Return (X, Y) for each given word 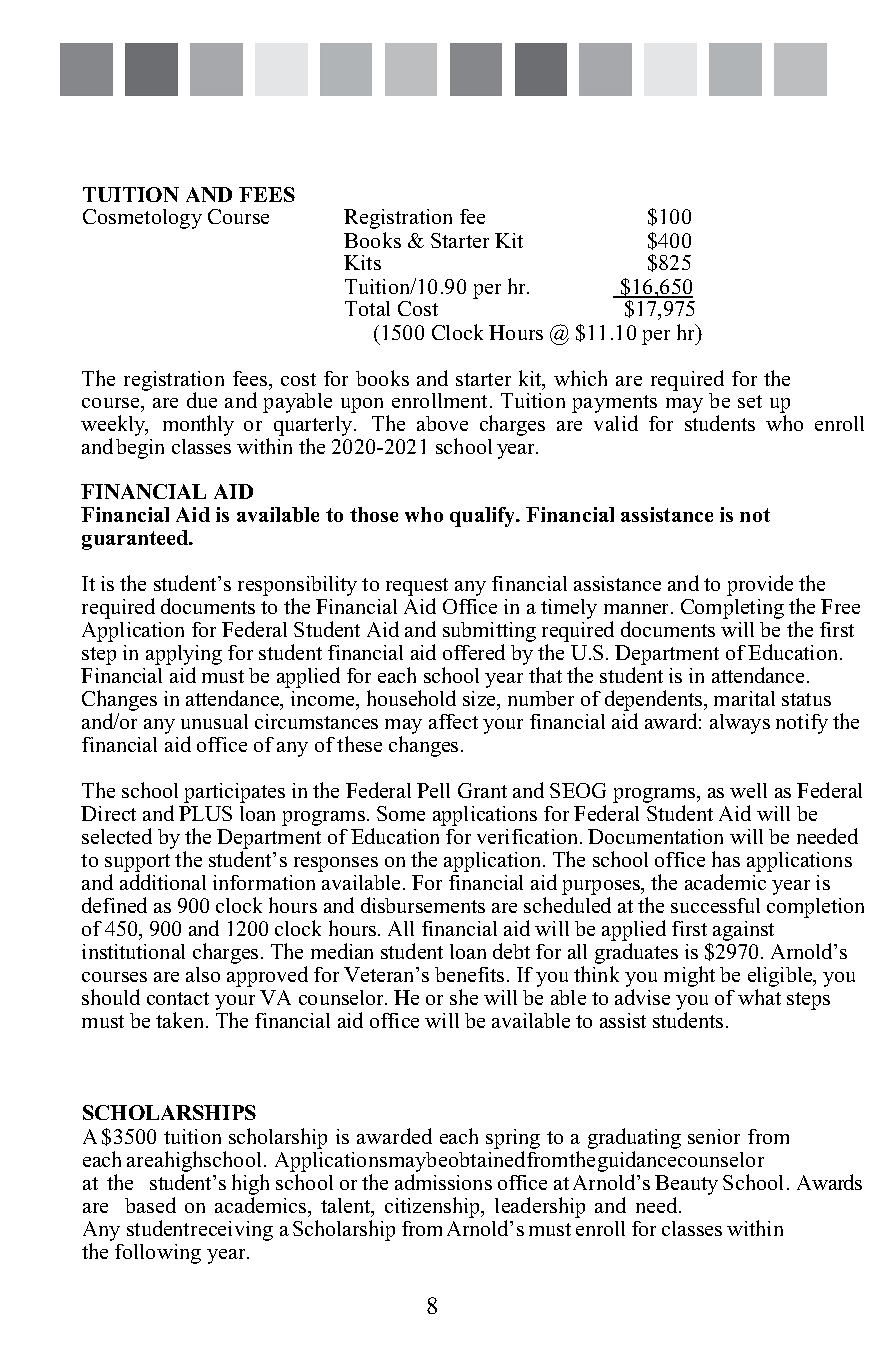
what (759, 997)
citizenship (434, 1207)
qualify (484, 517)
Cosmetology (142, 219)
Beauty (686, 1186)
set (750, 401)
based (150, 1205)
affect (453, 721)
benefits (469, 974)
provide (760, 585)
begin (140, 449)
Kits (362, 262)
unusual (214, 721)
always (740, 724)
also (203, 974)
